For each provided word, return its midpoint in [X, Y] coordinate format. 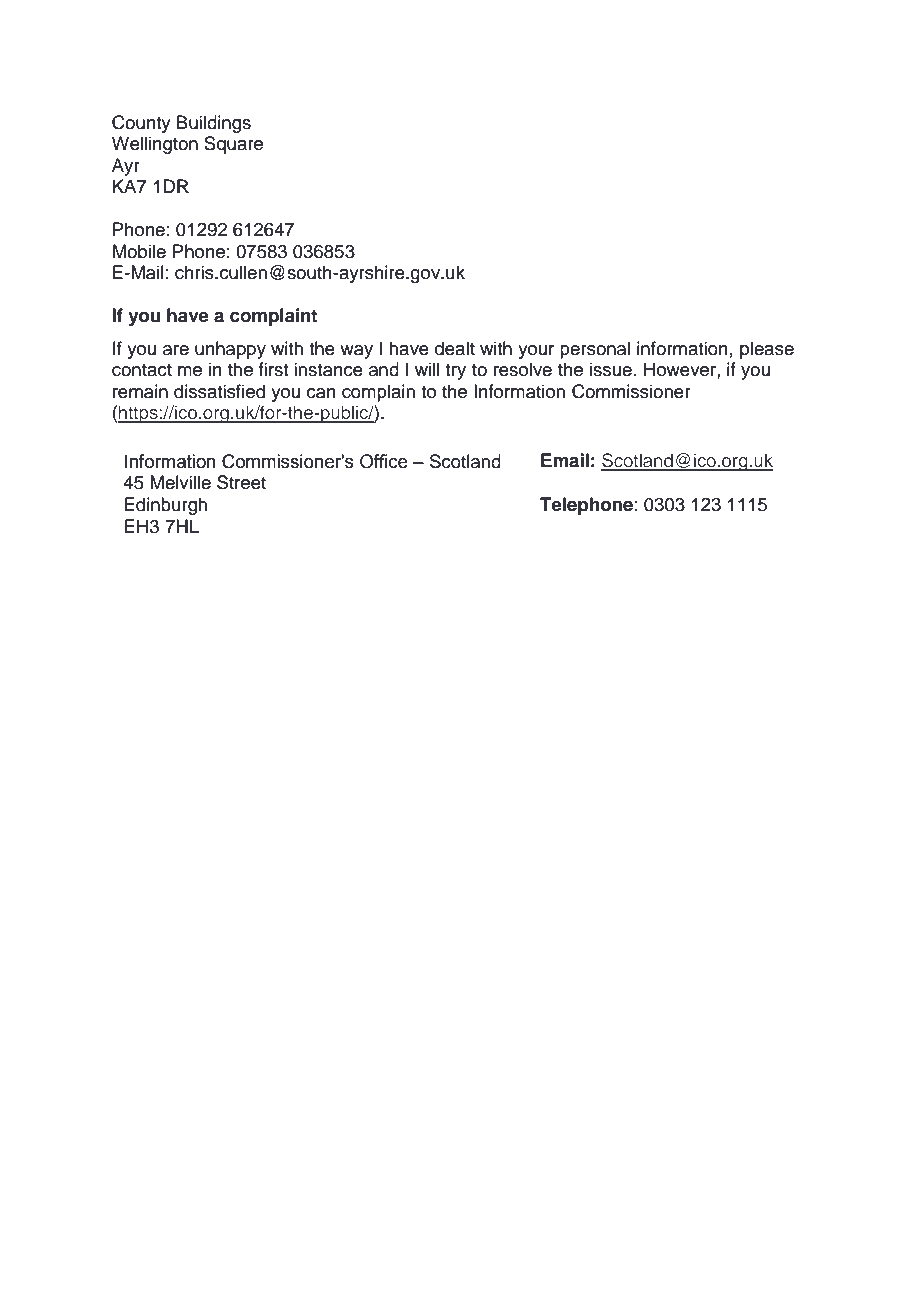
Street [241, 482]
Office [384, 461]
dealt [455, 348]
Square [233, 145]
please [767, 350]
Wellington [155, 145]
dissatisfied [219, 391]
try [455, 372]
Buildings [214, 124]
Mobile [139, 251]
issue [611, 369]
